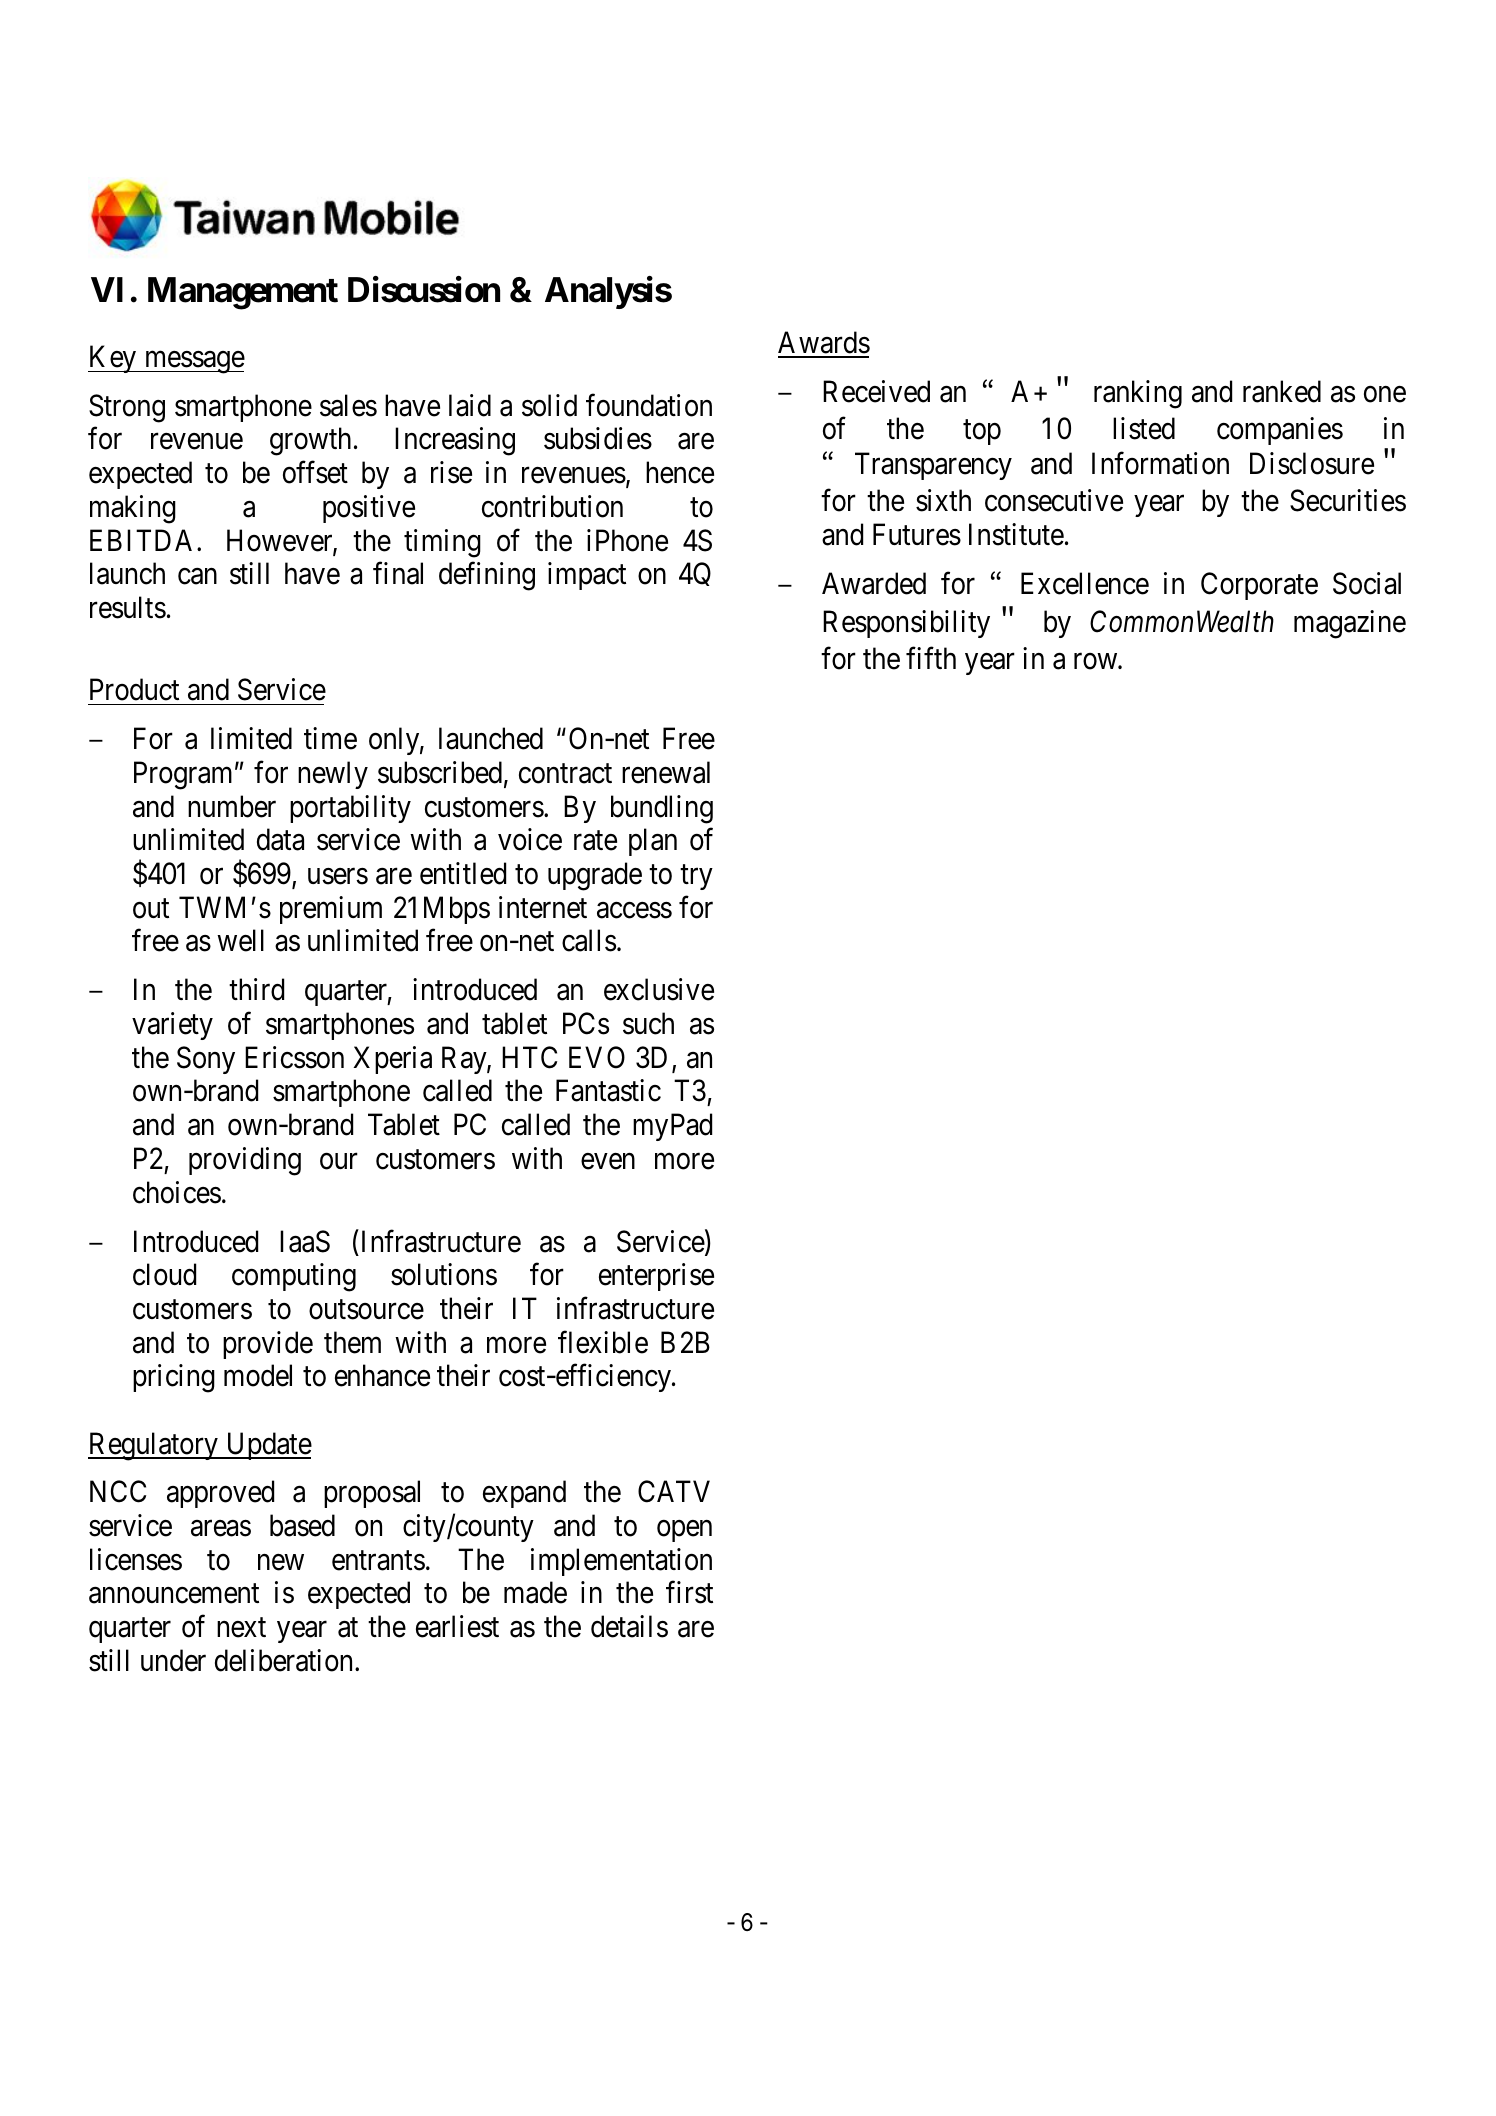 This page has width=1496, height=2116. I want to click on Management, so click(243, 293).
